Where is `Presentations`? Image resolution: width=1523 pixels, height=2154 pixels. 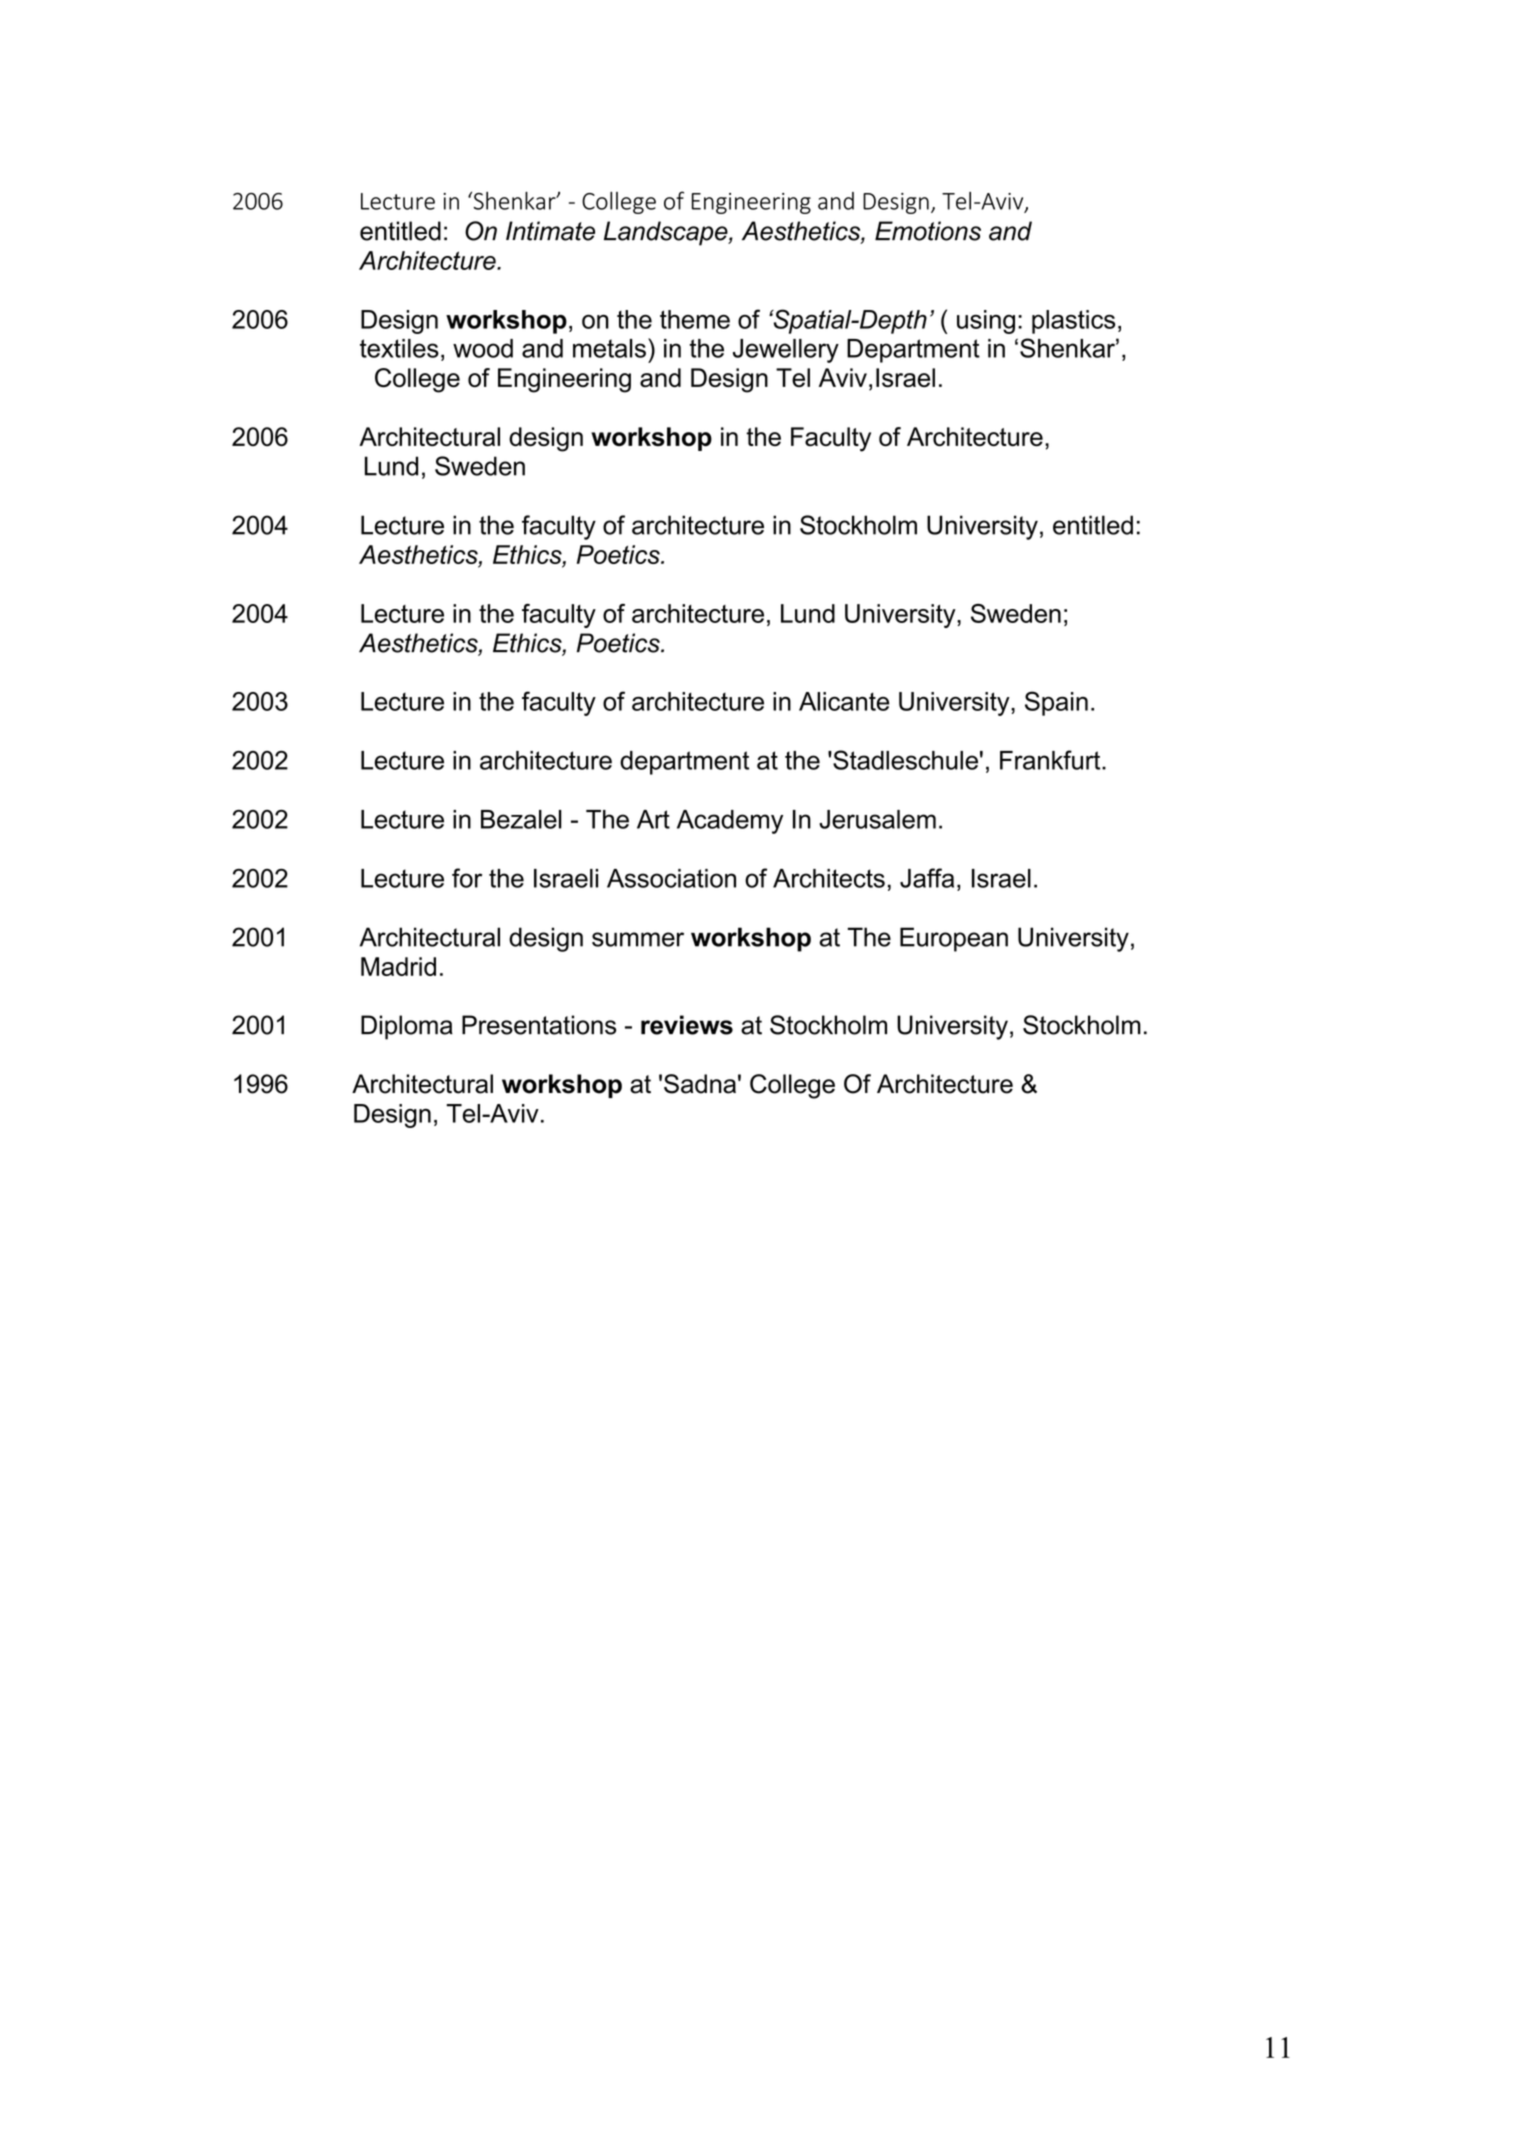
Presentations is located at coordinates (539, 1025).
